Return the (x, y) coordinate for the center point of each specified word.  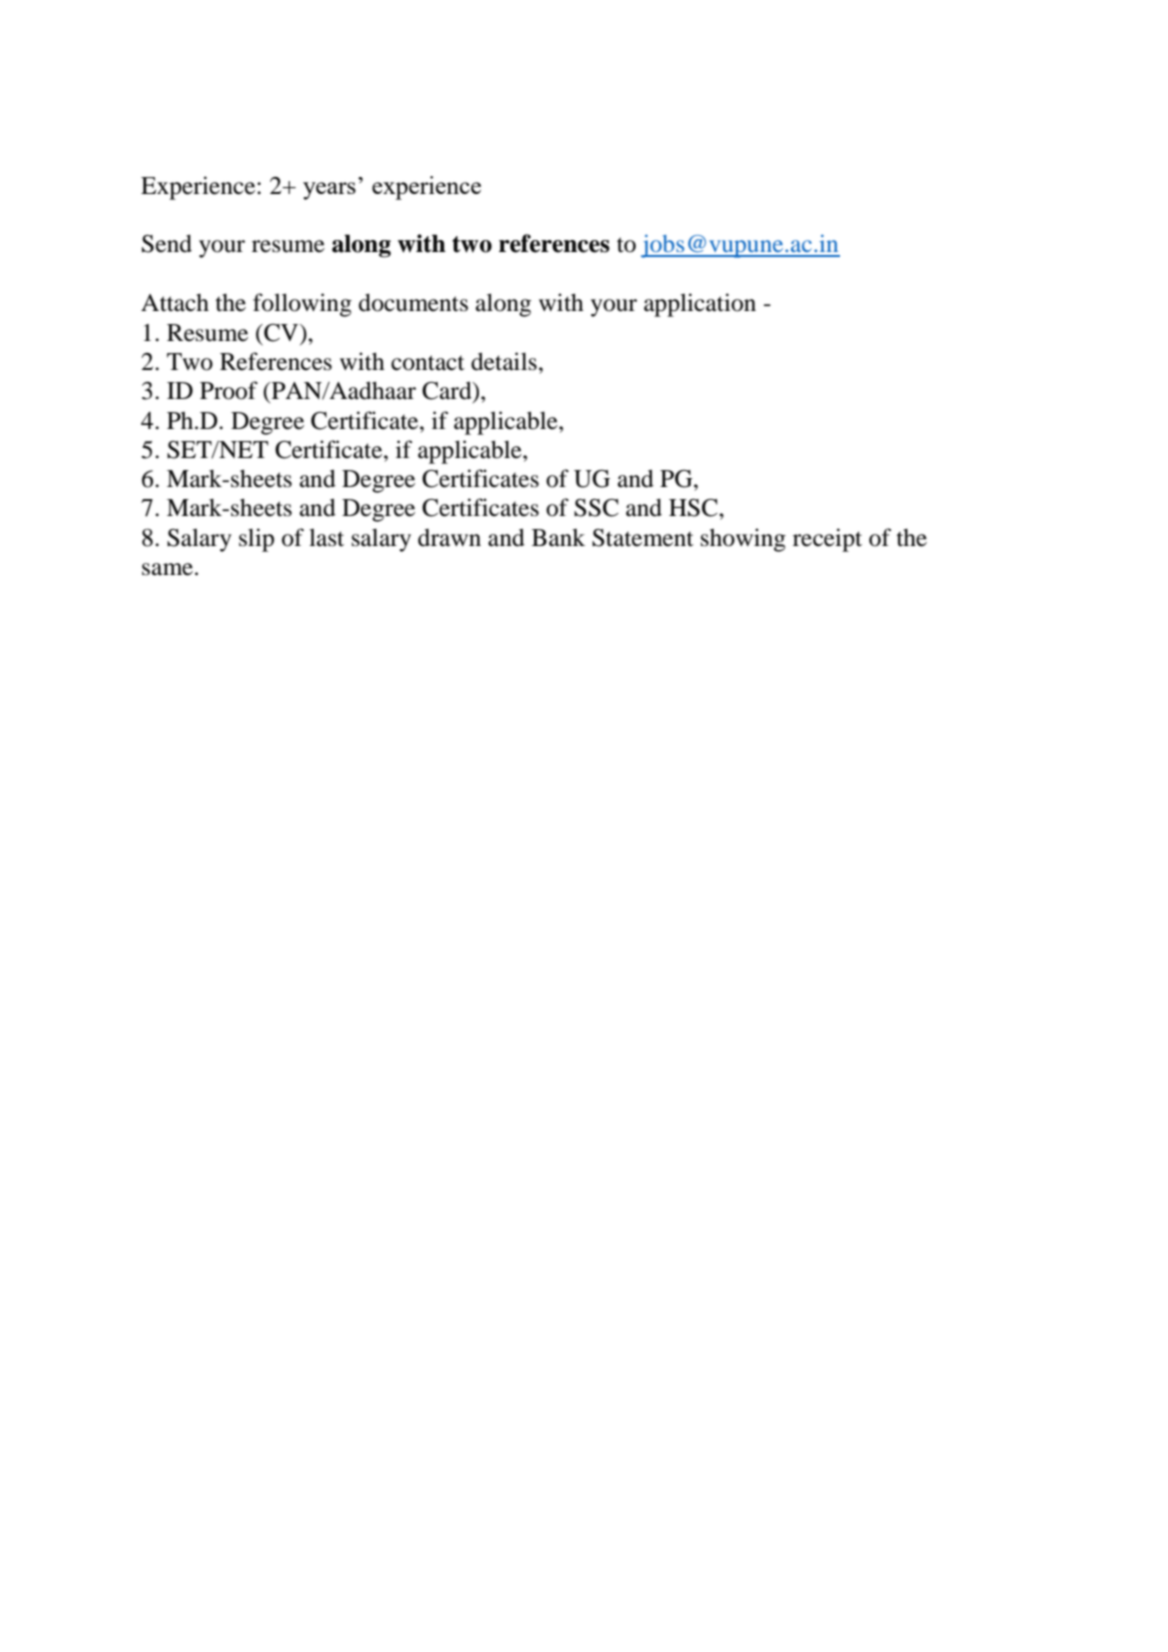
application (700, 305)
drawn (449, 538)
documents (413, 302)
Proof (229, 390)
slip (256, 540)
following (302, 305)
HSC (694, 508)
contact (428, 363)
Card (448, 391)
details (504, 361)
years (329, 191)
